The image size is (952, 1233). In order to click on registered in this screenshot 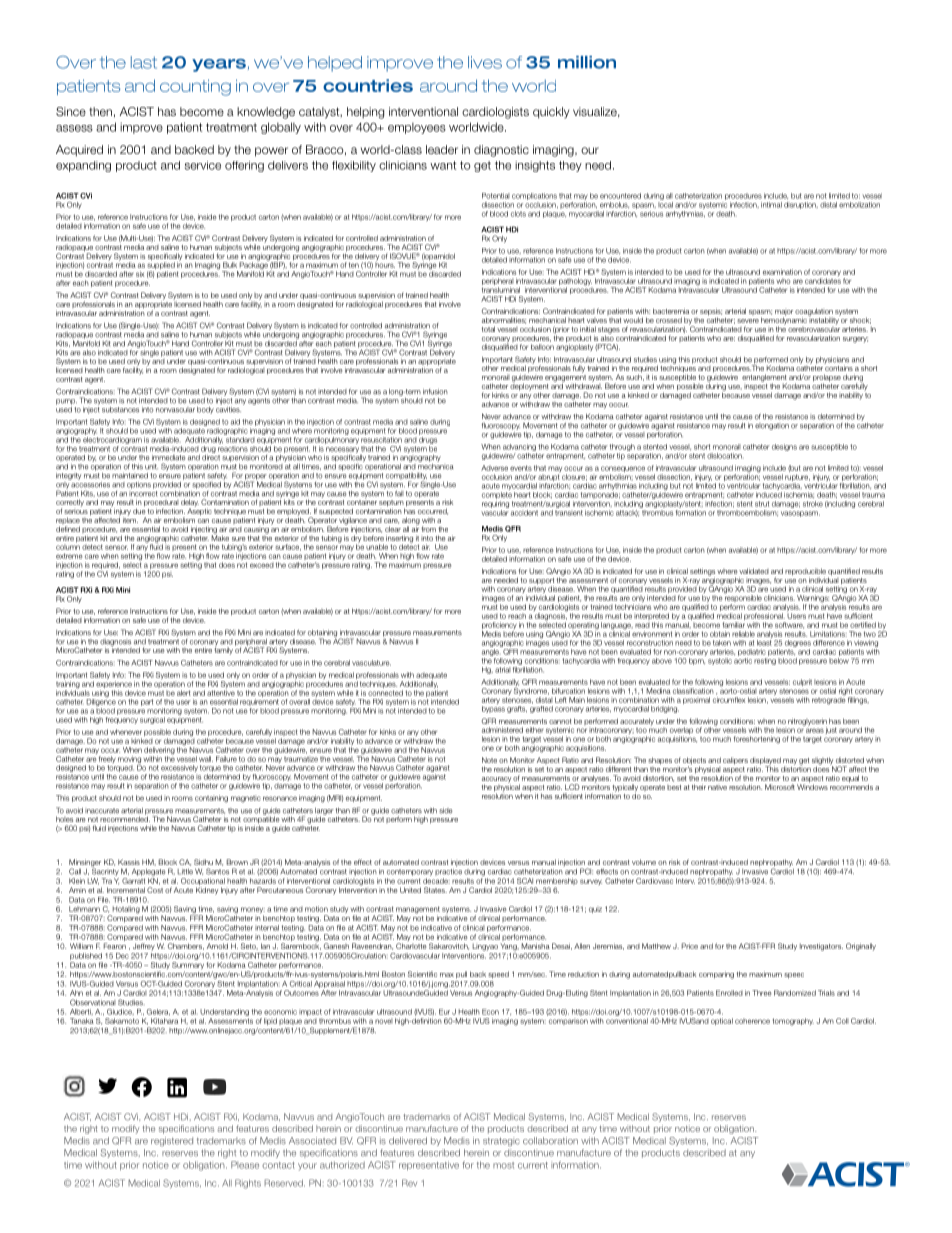, I will do `click(172, 1141)`.
